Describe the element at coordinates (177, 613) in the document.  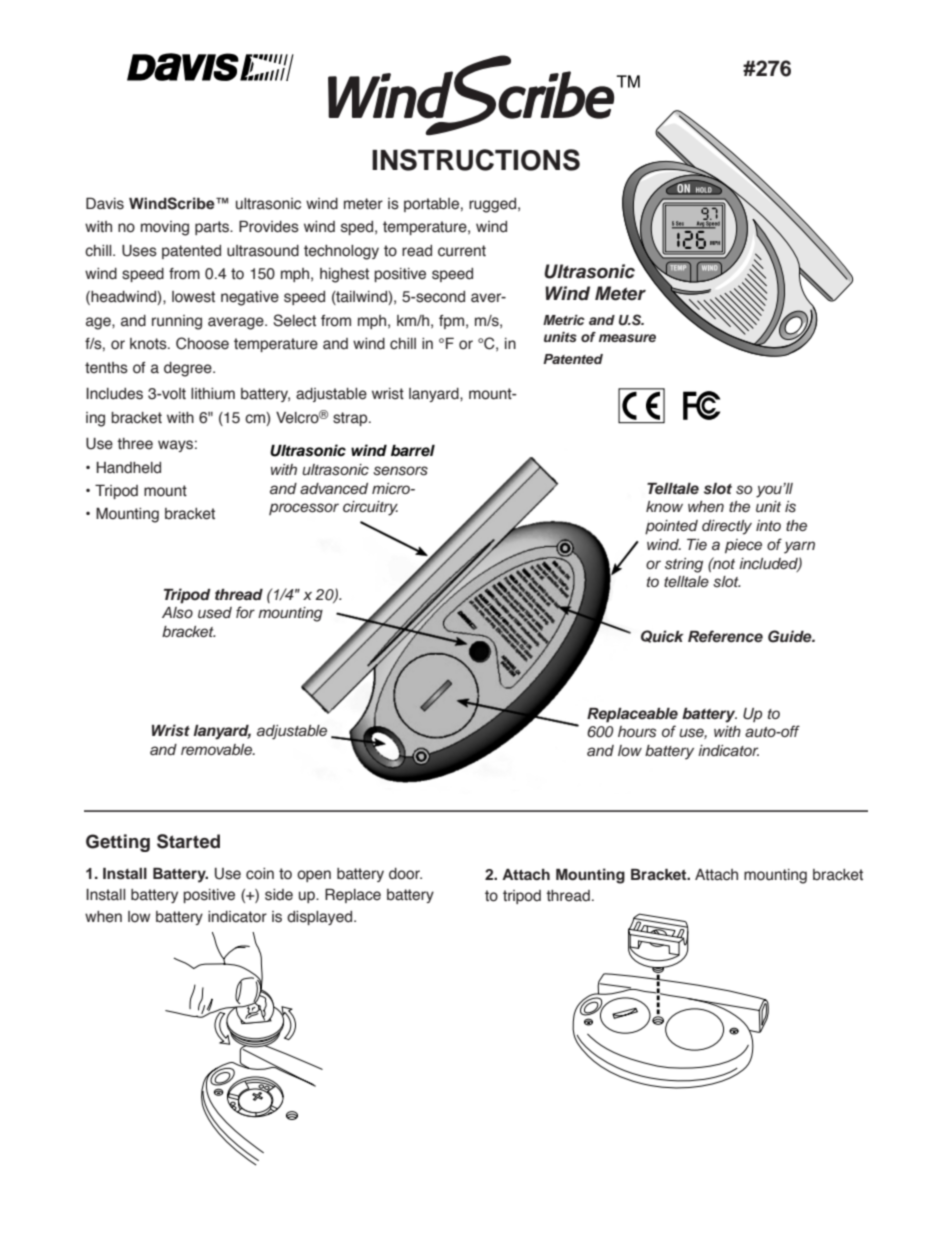
I see `Also` at that location.
